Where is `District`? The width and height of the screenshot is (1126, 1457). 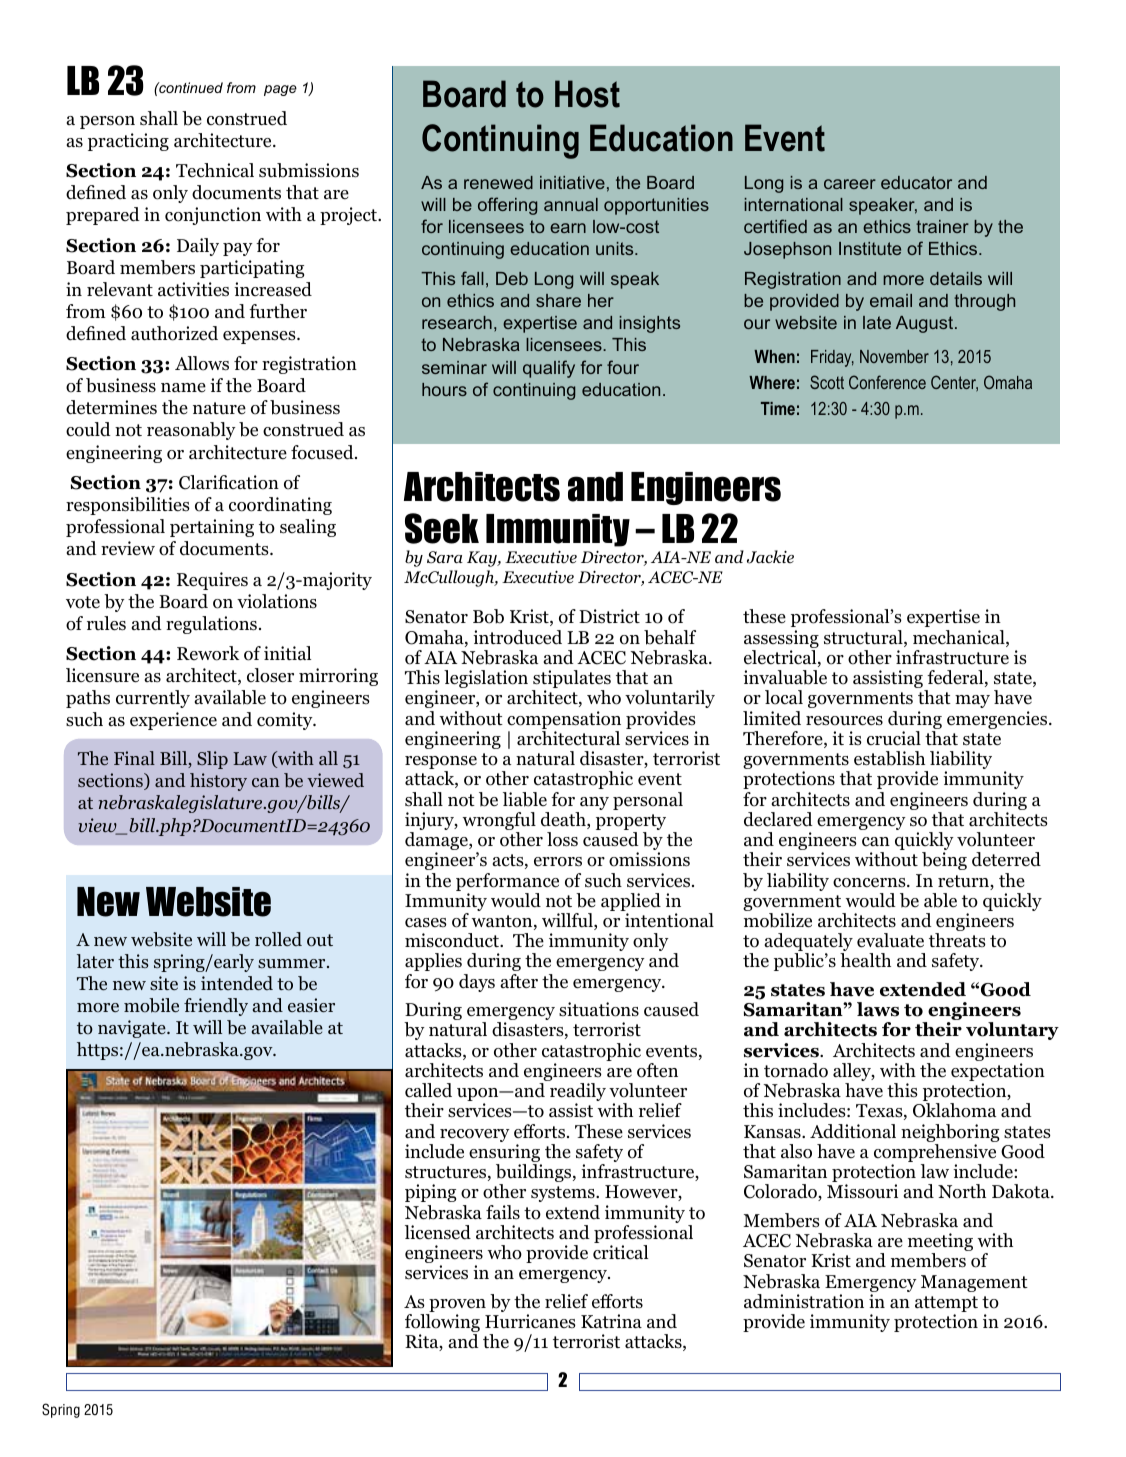 District is located at coordinates (609, 616).
